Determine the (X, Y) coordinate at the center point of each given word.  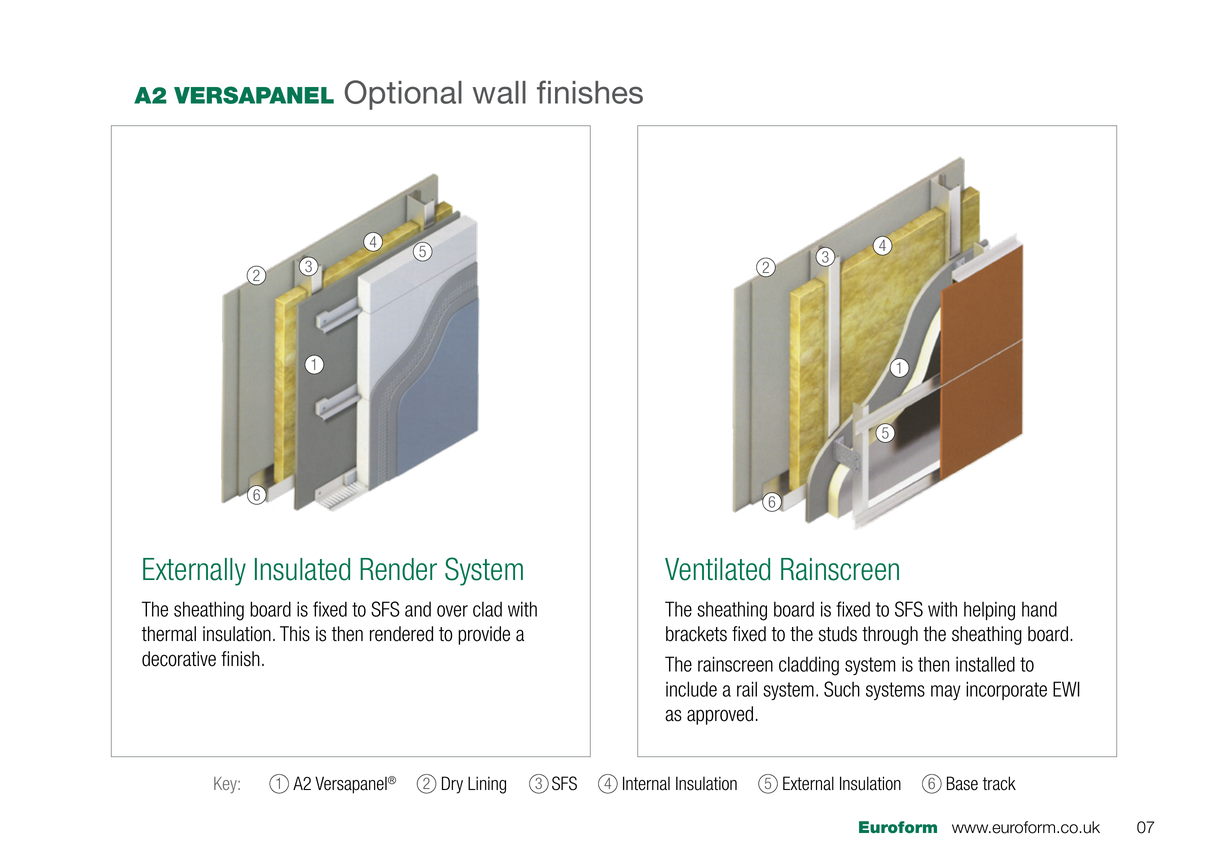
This (295, 634)
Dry (452, 785)
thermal (169, 634)
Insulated (302, 569)
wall (499, 92)
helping (989, 611)
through (890, 635)
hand (1039, 609)
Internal (646, 783)
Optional (403, 95)
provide (484, 635)
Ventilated (717, 569)
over (452, 611)
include (691, 689)
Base (962, 783)
